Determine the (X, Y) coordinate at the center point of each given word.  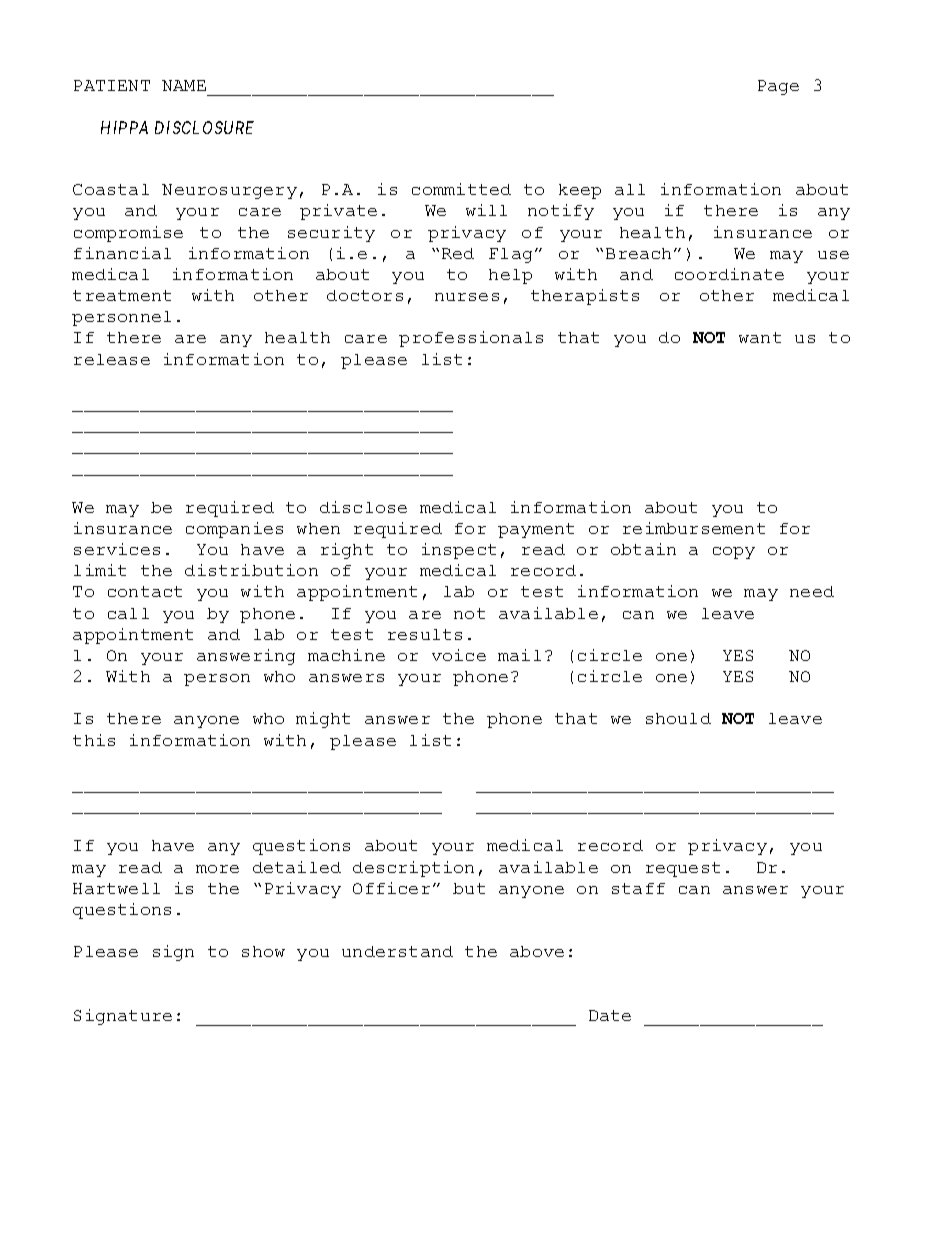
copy (734, 553)
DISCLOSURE (204, 127)
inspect (459, 551)
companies (234, 530)
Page (778, 87)
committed (461, 189)
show (263, 951)
